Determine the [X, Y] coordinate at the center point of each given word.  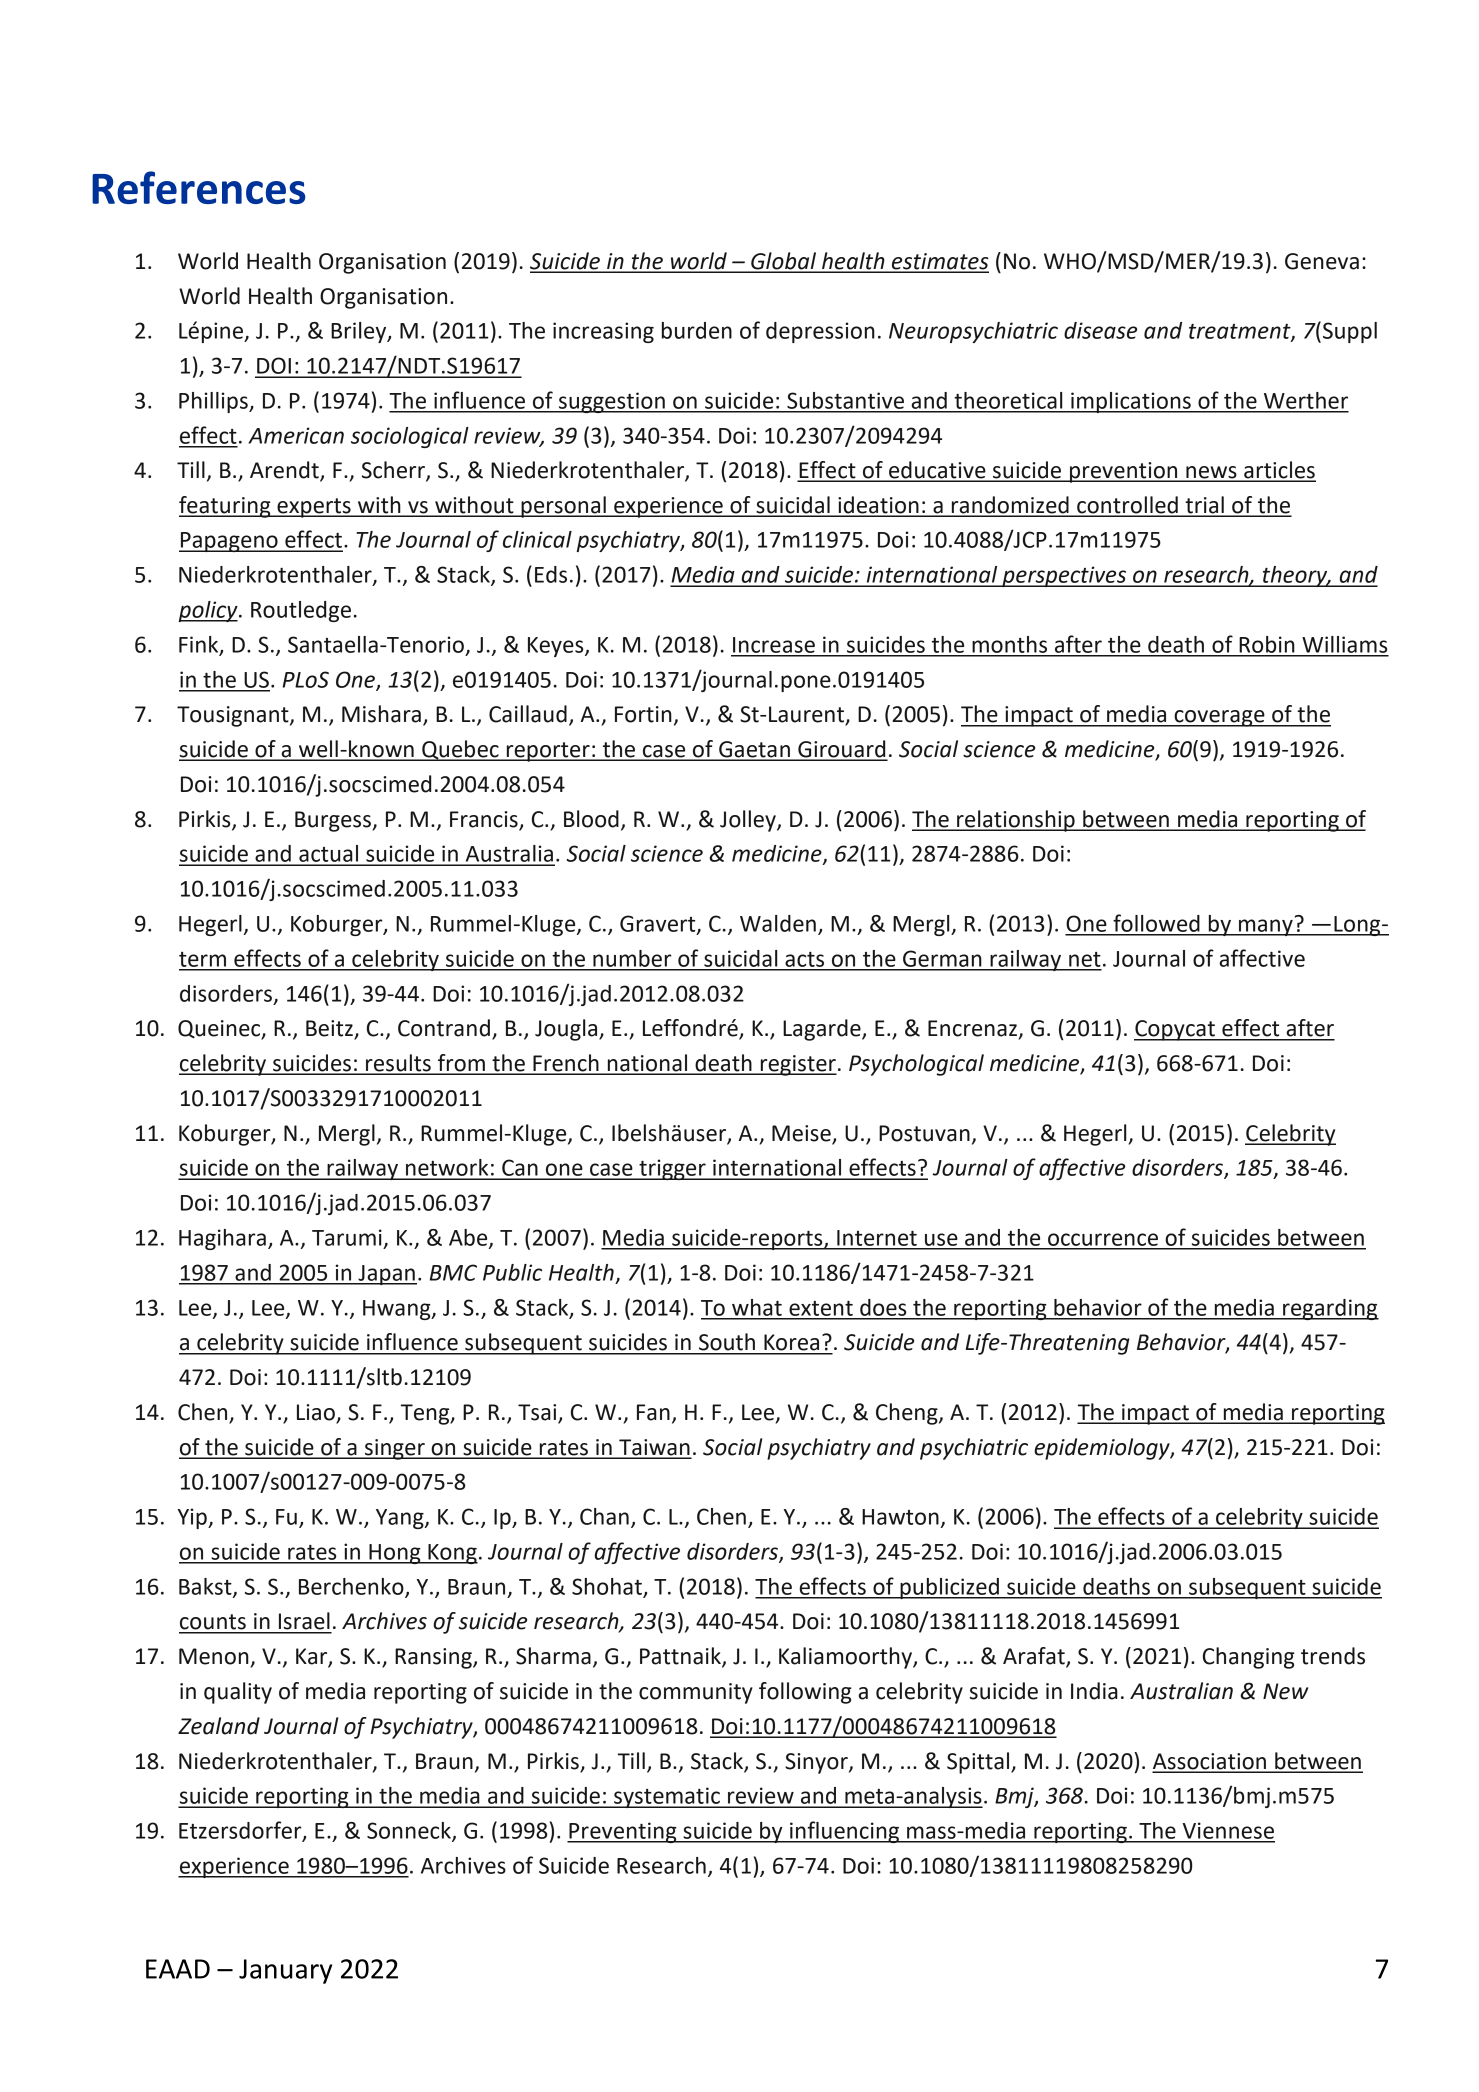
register [797, 1065]
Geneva [1322, 261]
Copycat [1175, 1030]
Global [783, 262]
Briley [360, 332]
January [285, 1971]
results [398, 1064]
